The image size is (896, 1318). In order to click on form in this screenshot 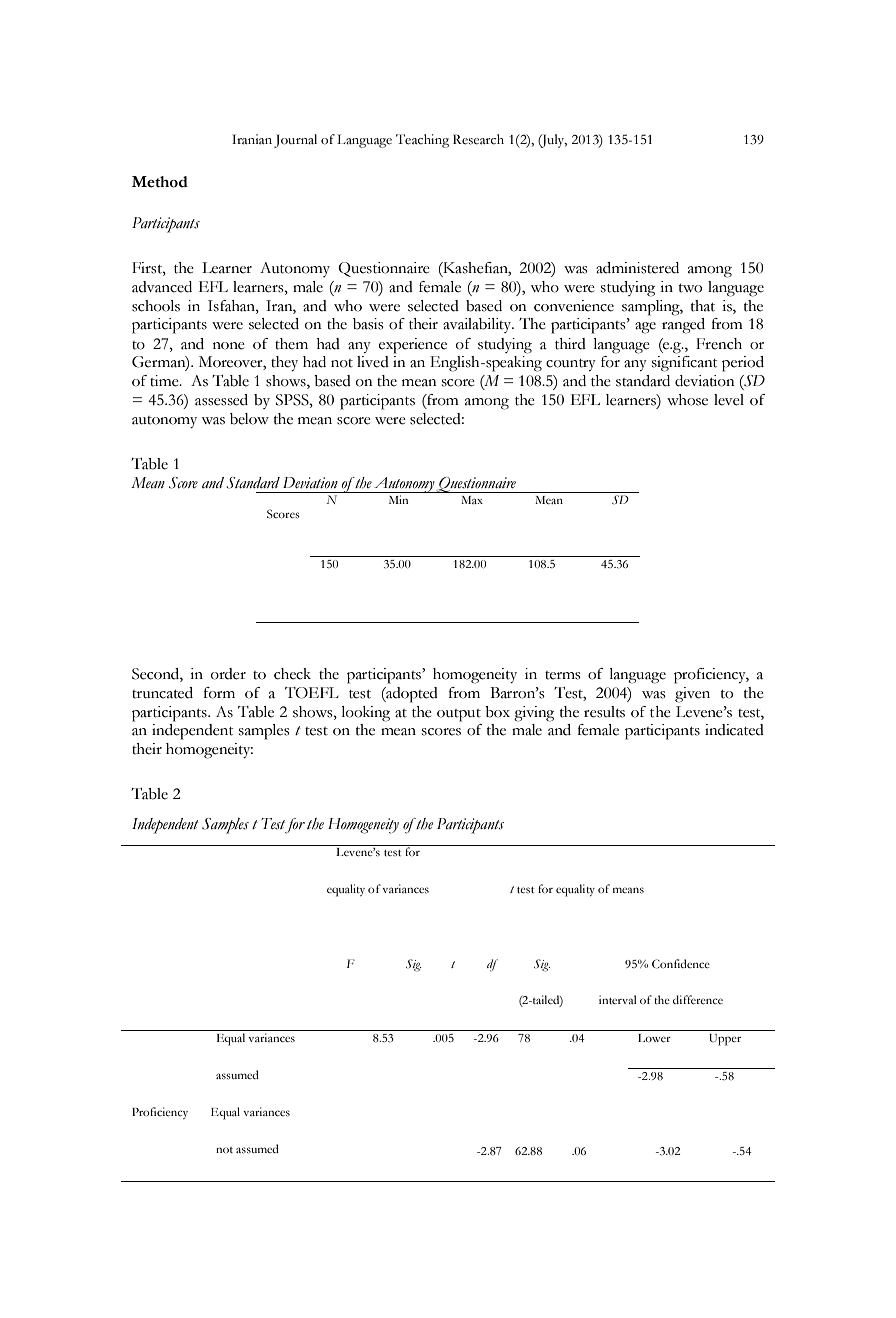, I will do `click(219, 693)`.
